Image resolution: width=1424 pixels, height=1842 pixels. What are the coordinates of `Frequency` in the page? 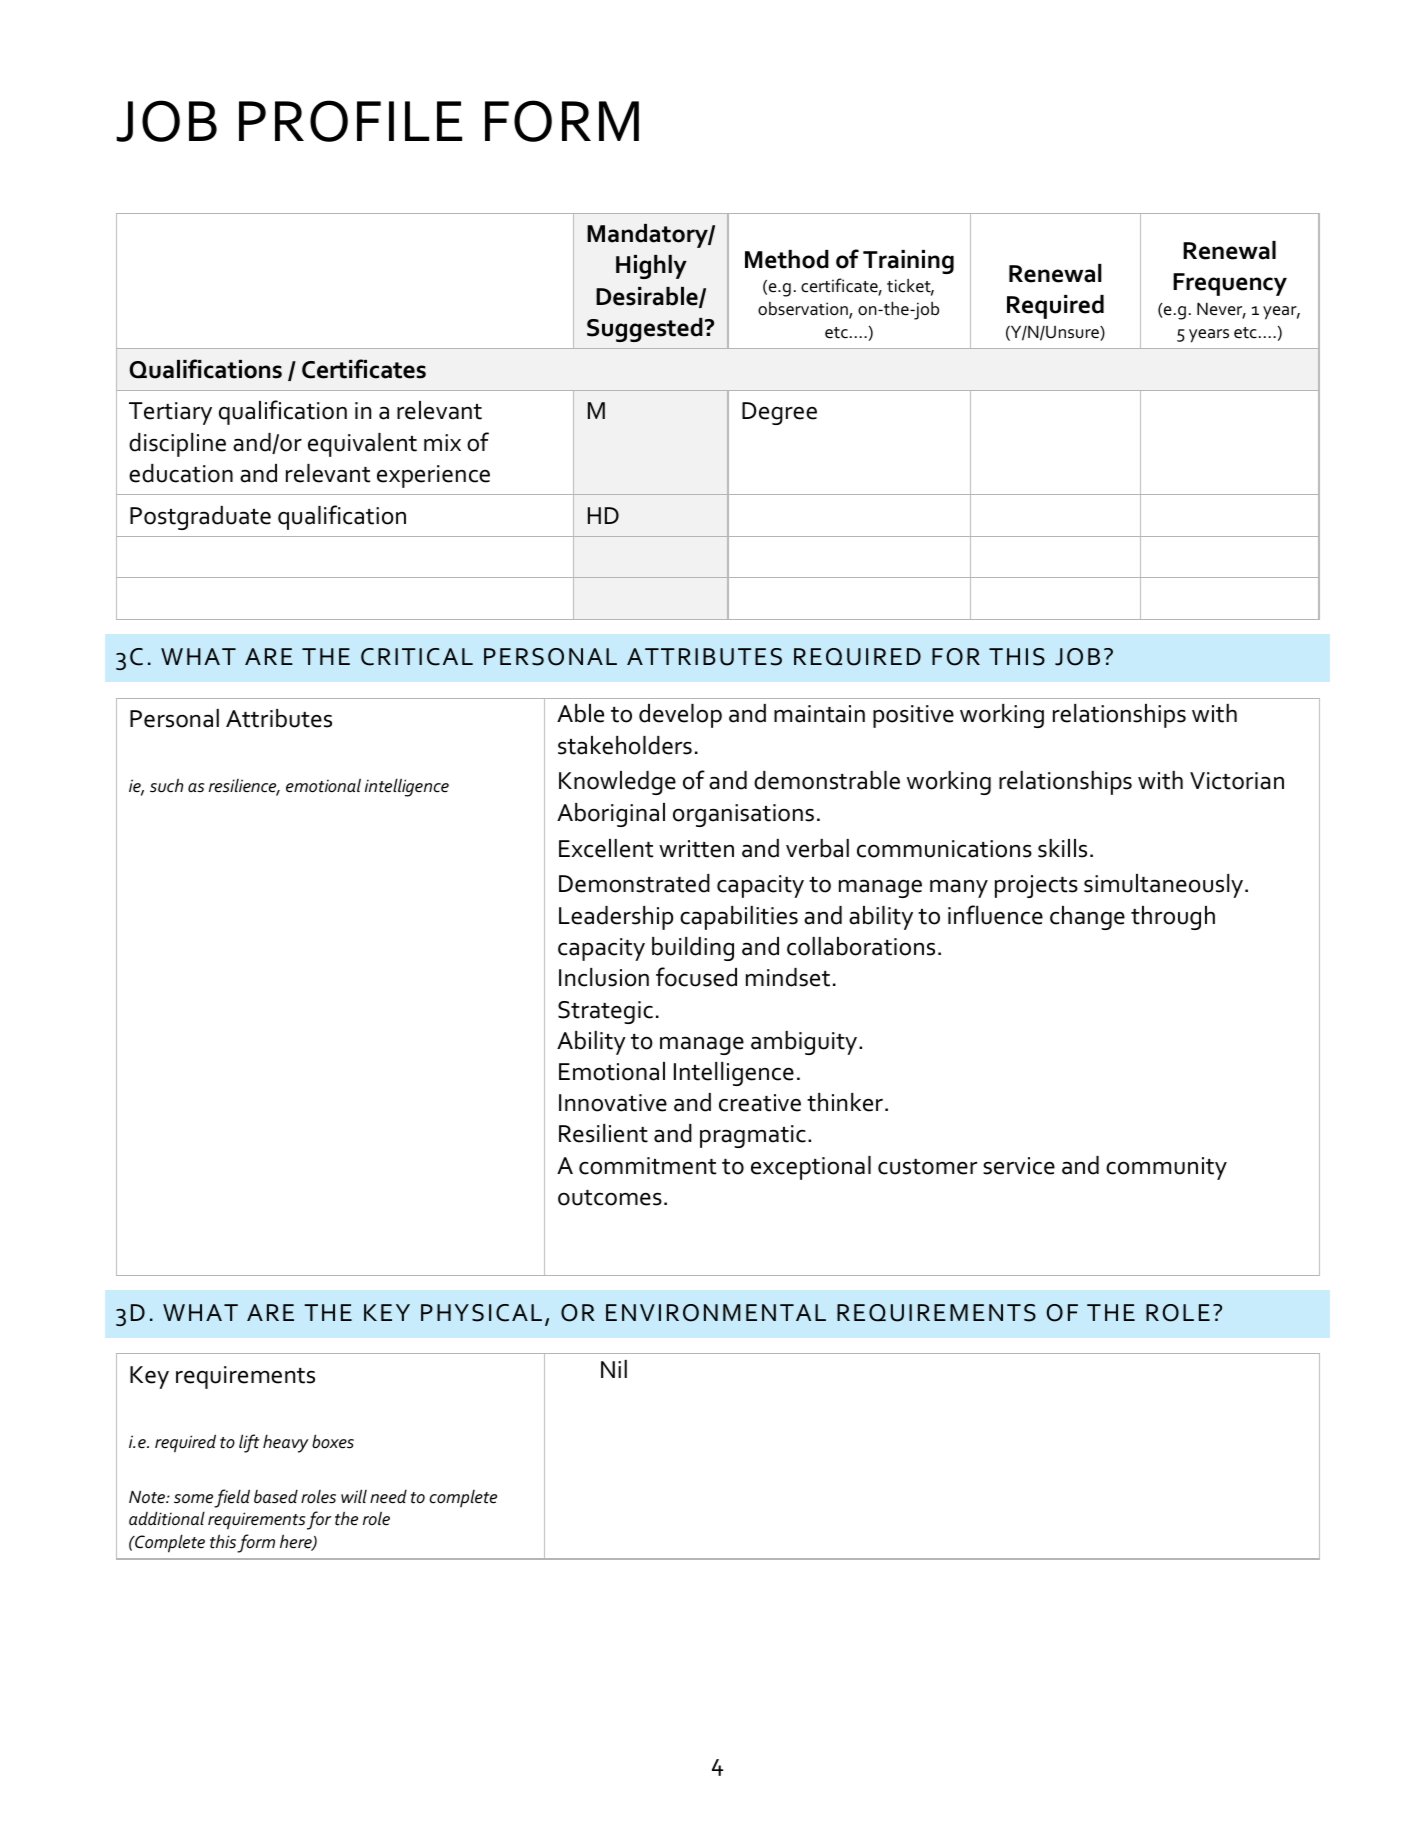 It's located at (1230, 284).
